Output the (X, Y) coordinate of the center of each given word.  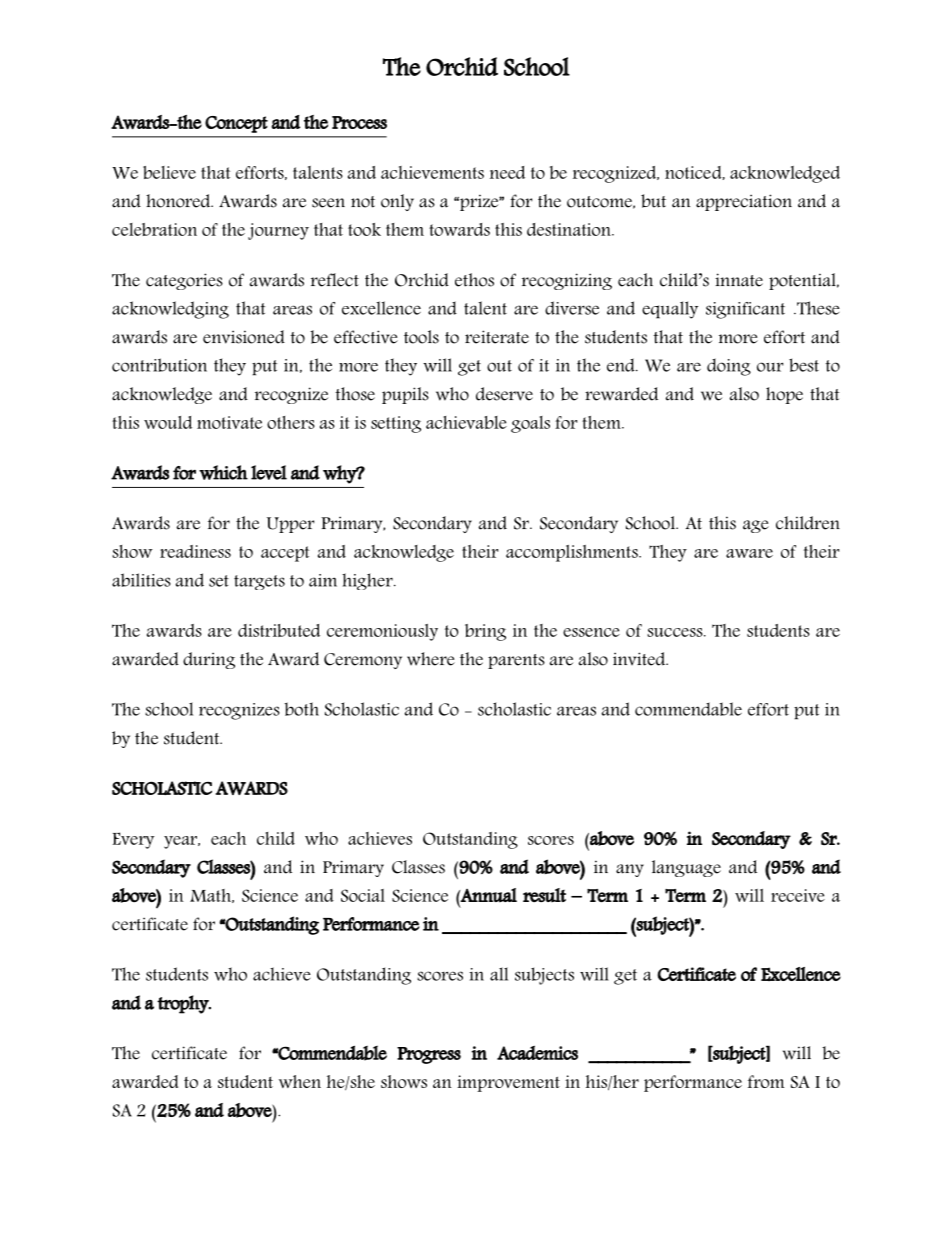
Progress (429, 1055)
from (766, 1081)
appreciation (744, 202)
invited (640, 659)
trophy (184, 1004)
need (507, 172)
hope (784, 395)
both (301, 709)
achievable (466, 422)
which (223, 472)
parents (516, 661)
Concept (236, 124)
